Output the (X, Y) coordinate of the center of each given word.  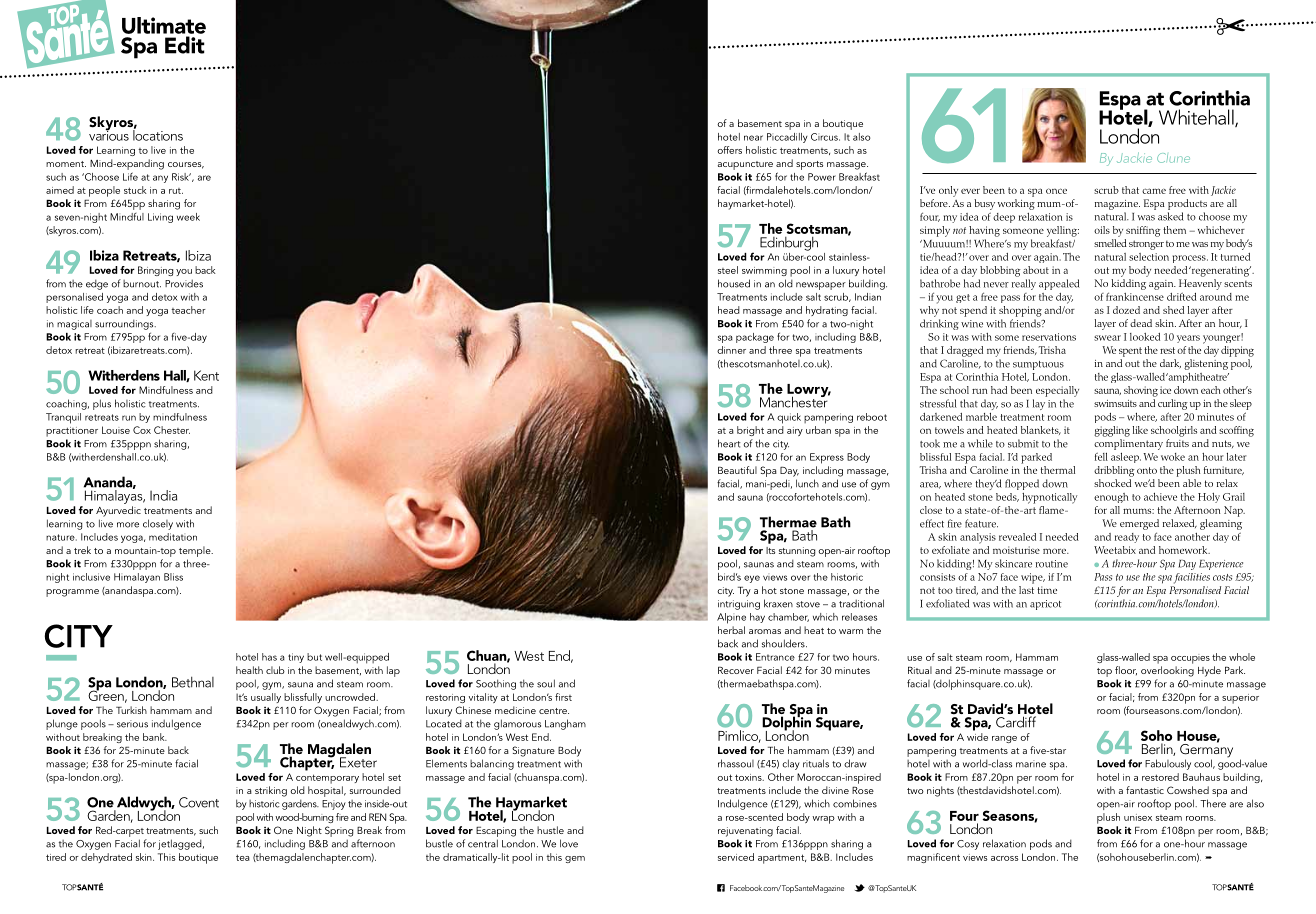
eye (752, 579)
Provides (184, 283)
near (753, 138)
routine (1052, 564)
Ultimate (164, 25)
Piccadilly (787, 138)
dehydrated (106, 858)
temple (196, 551)
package (755, 338)
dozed (1126, 310)
